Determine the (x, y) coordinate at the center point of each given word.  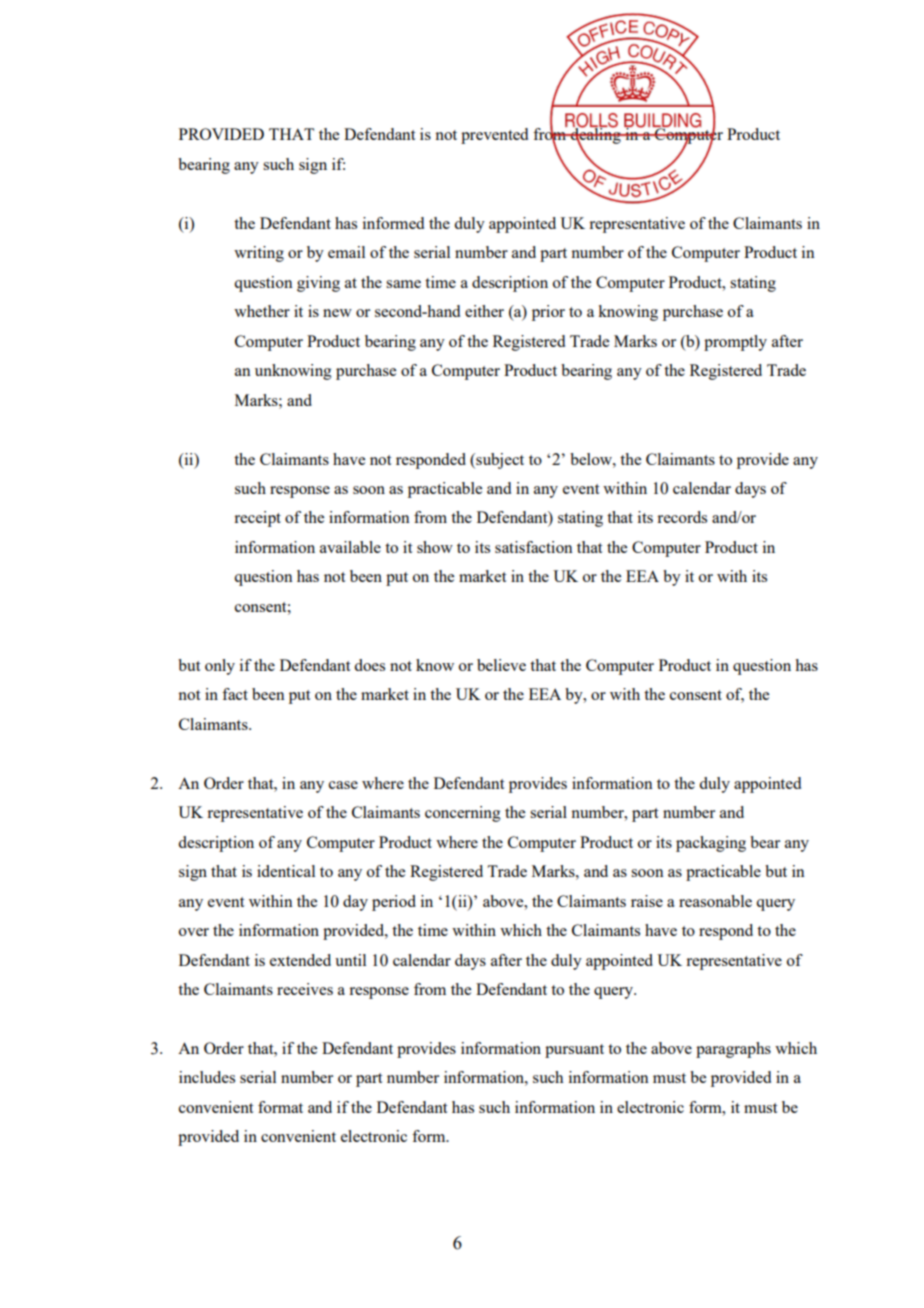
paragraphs (733, 1050)
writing (259, 254)
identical (286, 871)
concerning (463, 814)
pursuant (574, 1051)
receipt (257, 519)
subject (499, 461)
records (682, 517)
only (220, 667)
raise (647, 901)
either (484, 311)
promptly (735, 343)
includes (207, 1077)
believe (501, 665)
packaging (711, 844)
